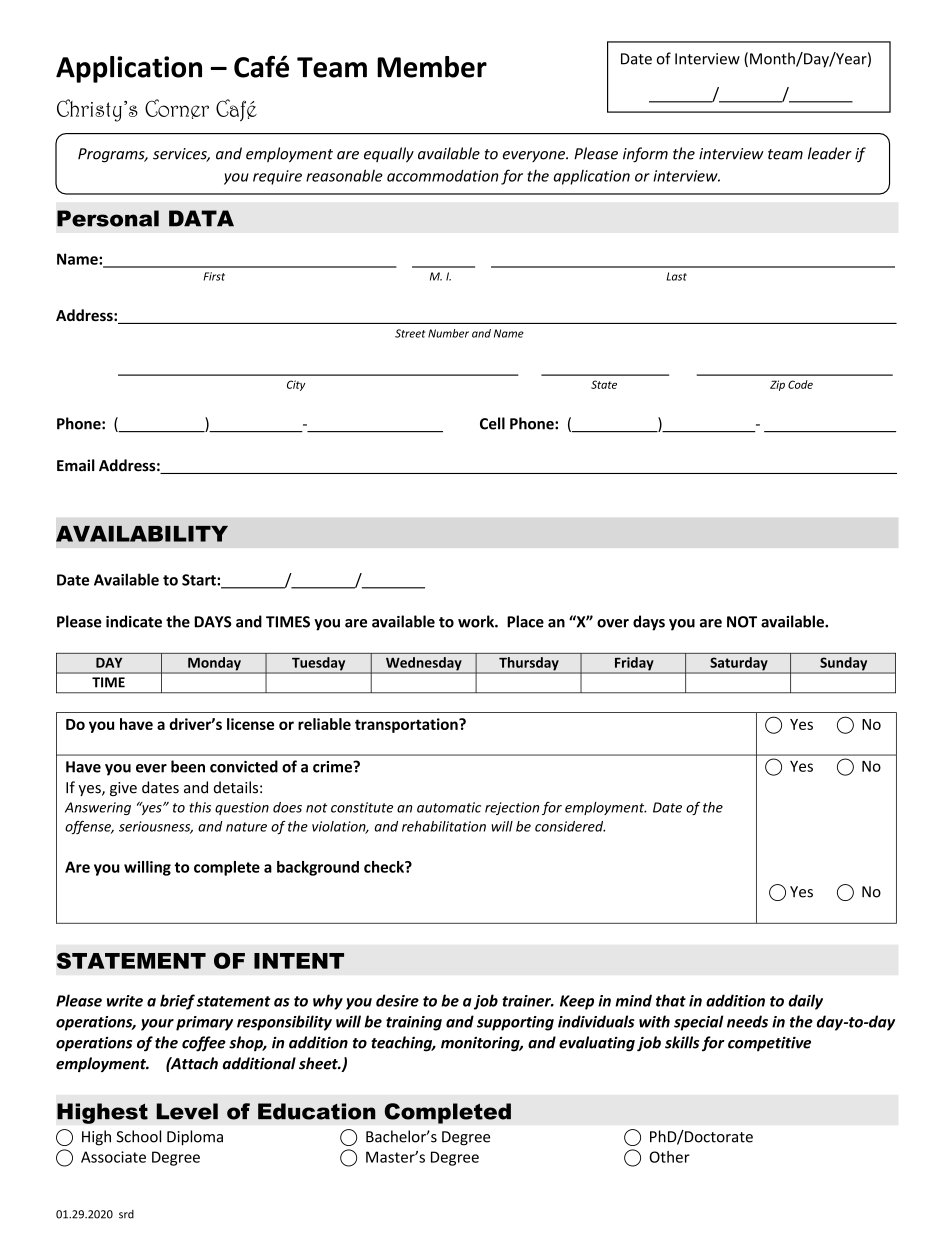 The image size is (952, 1233). What do you see at coordinates (830, 153) in the document?
I see `leader` at bounding box center [830, 153].
